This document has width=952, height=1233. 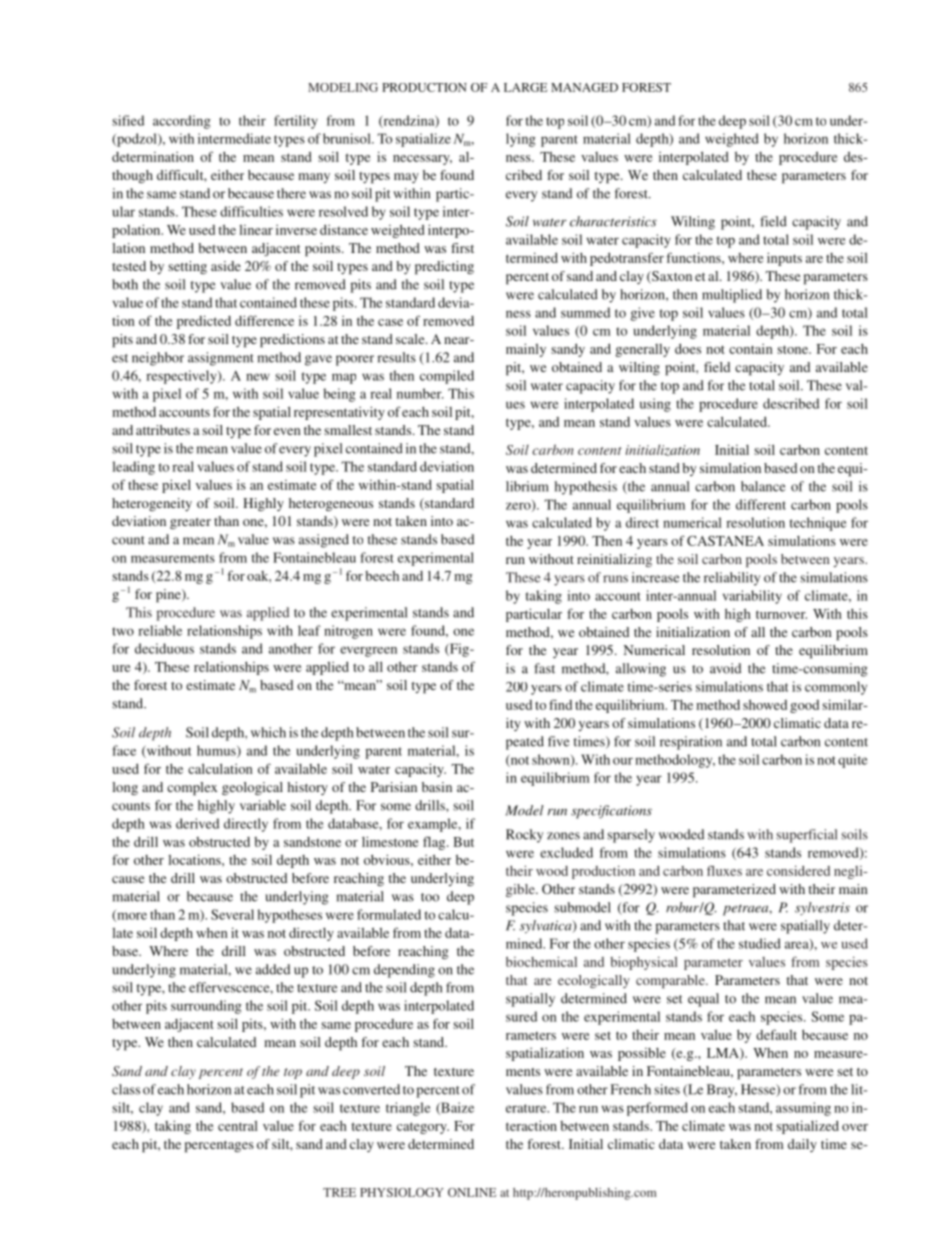 What do you see at coordinates (784, 259) in the document?
I see `inputs` at bounding box center [784, 259].
